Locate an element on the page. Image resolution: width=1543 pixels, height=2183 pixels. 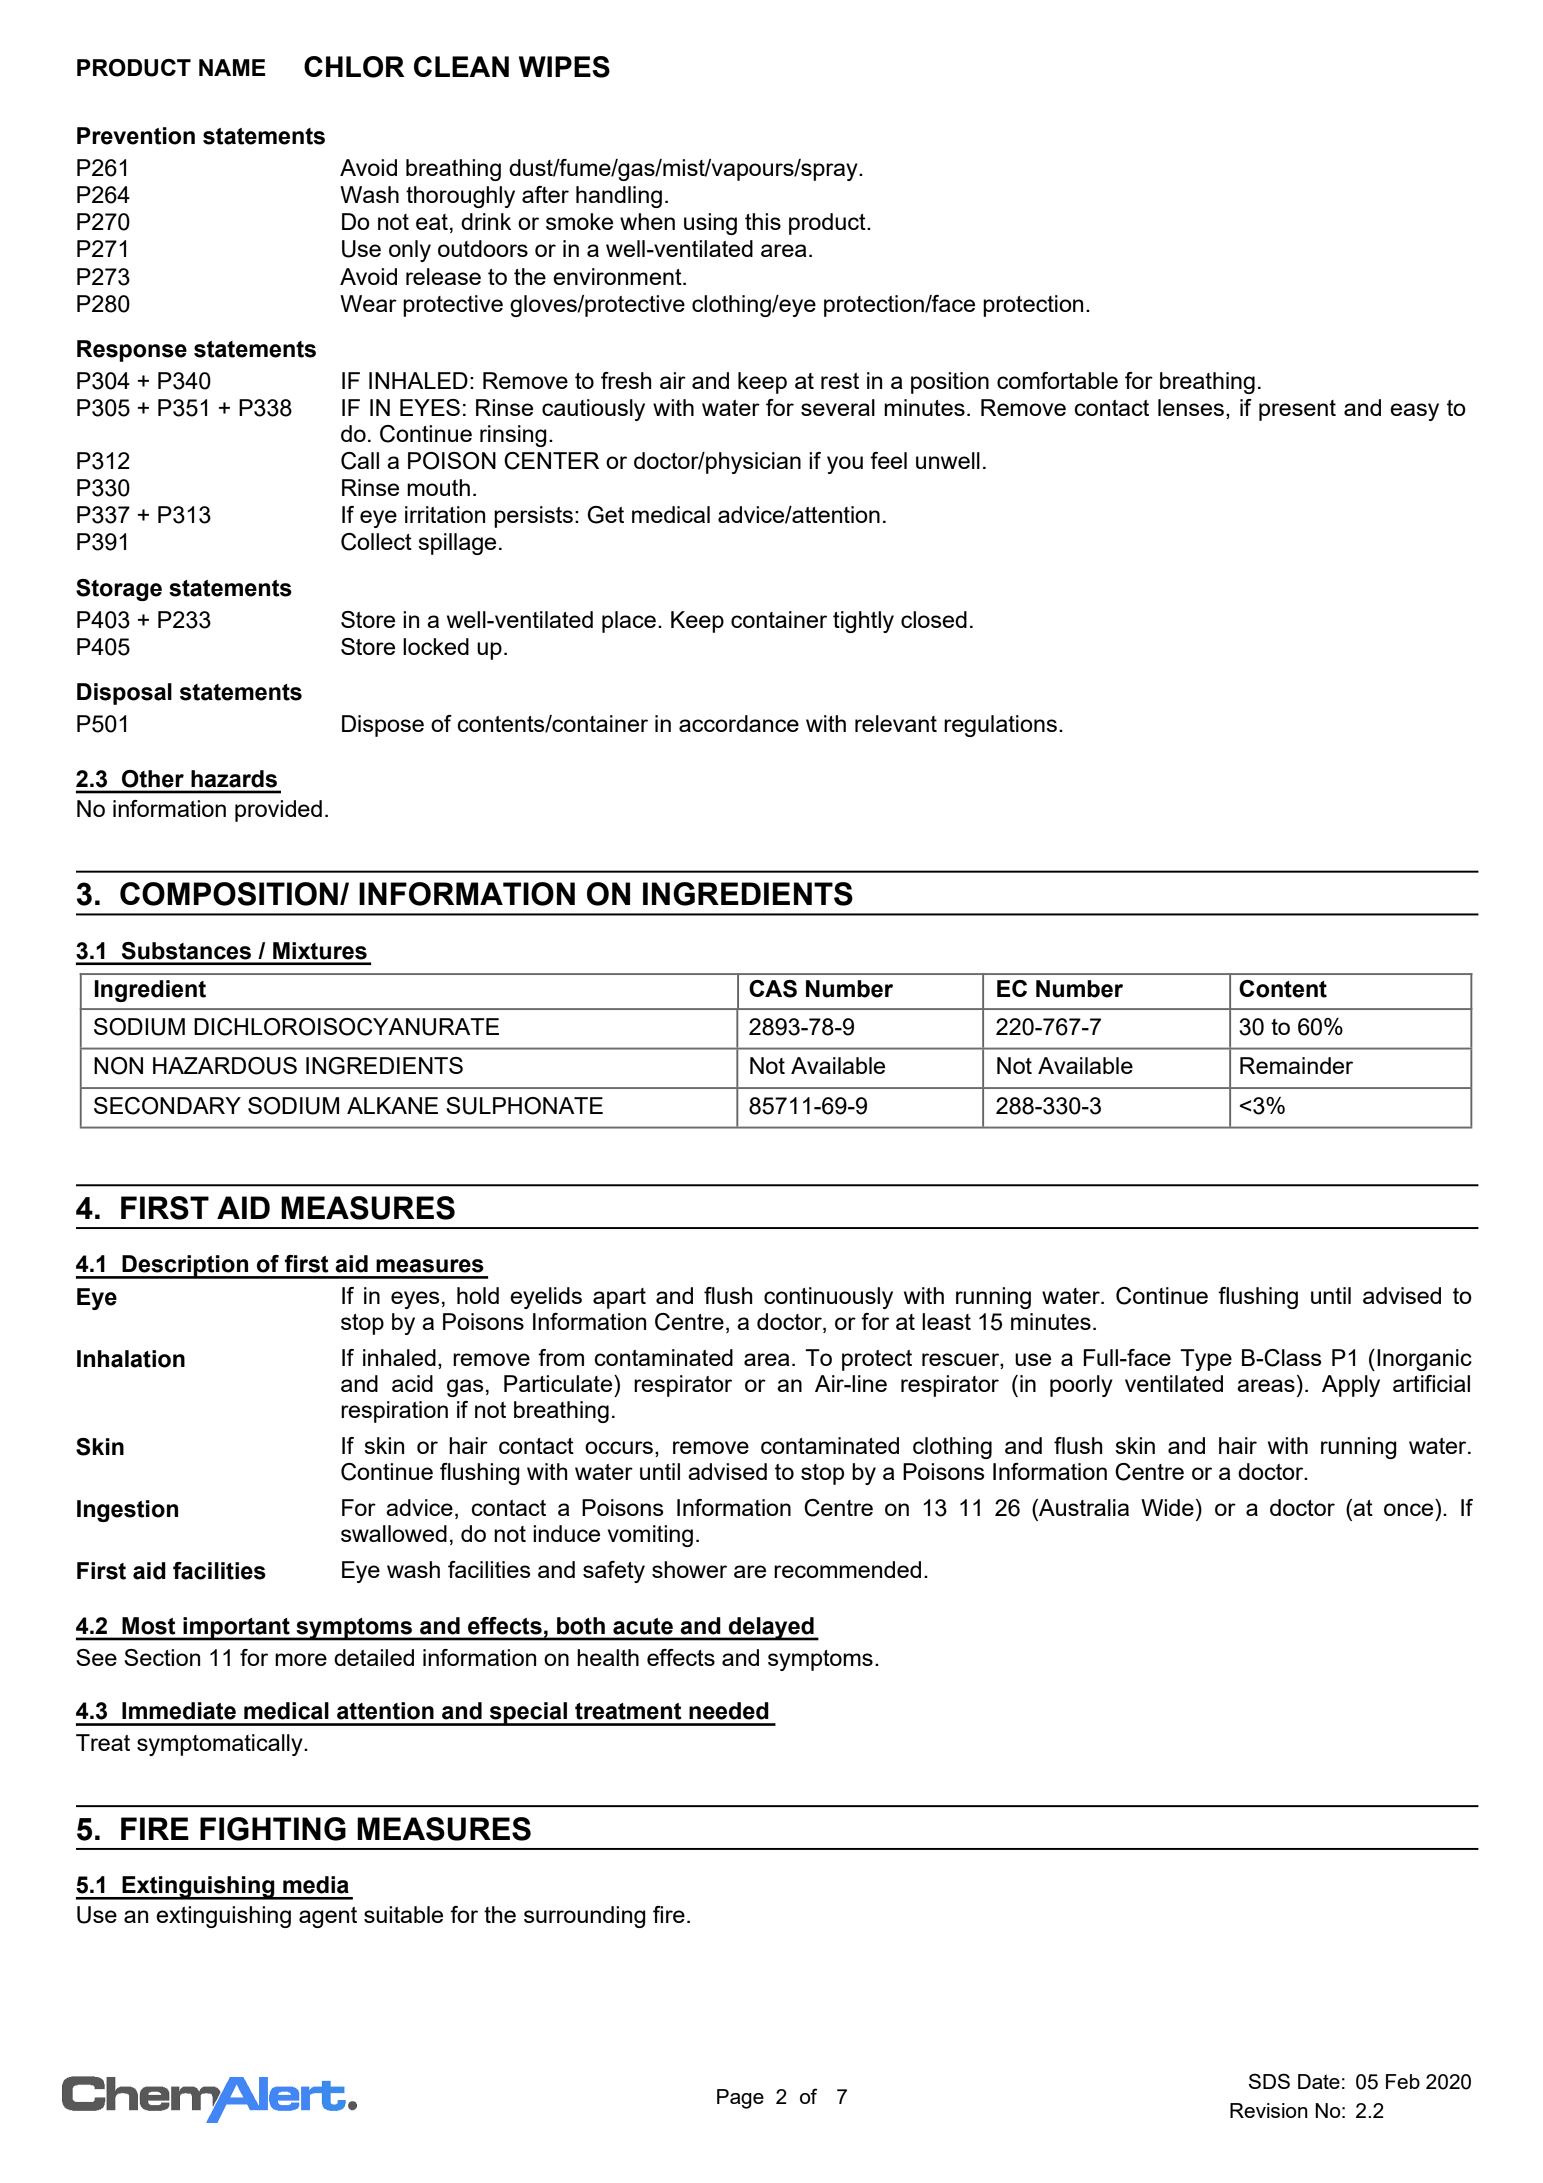
tightly is located at coordinates (863, 622).
